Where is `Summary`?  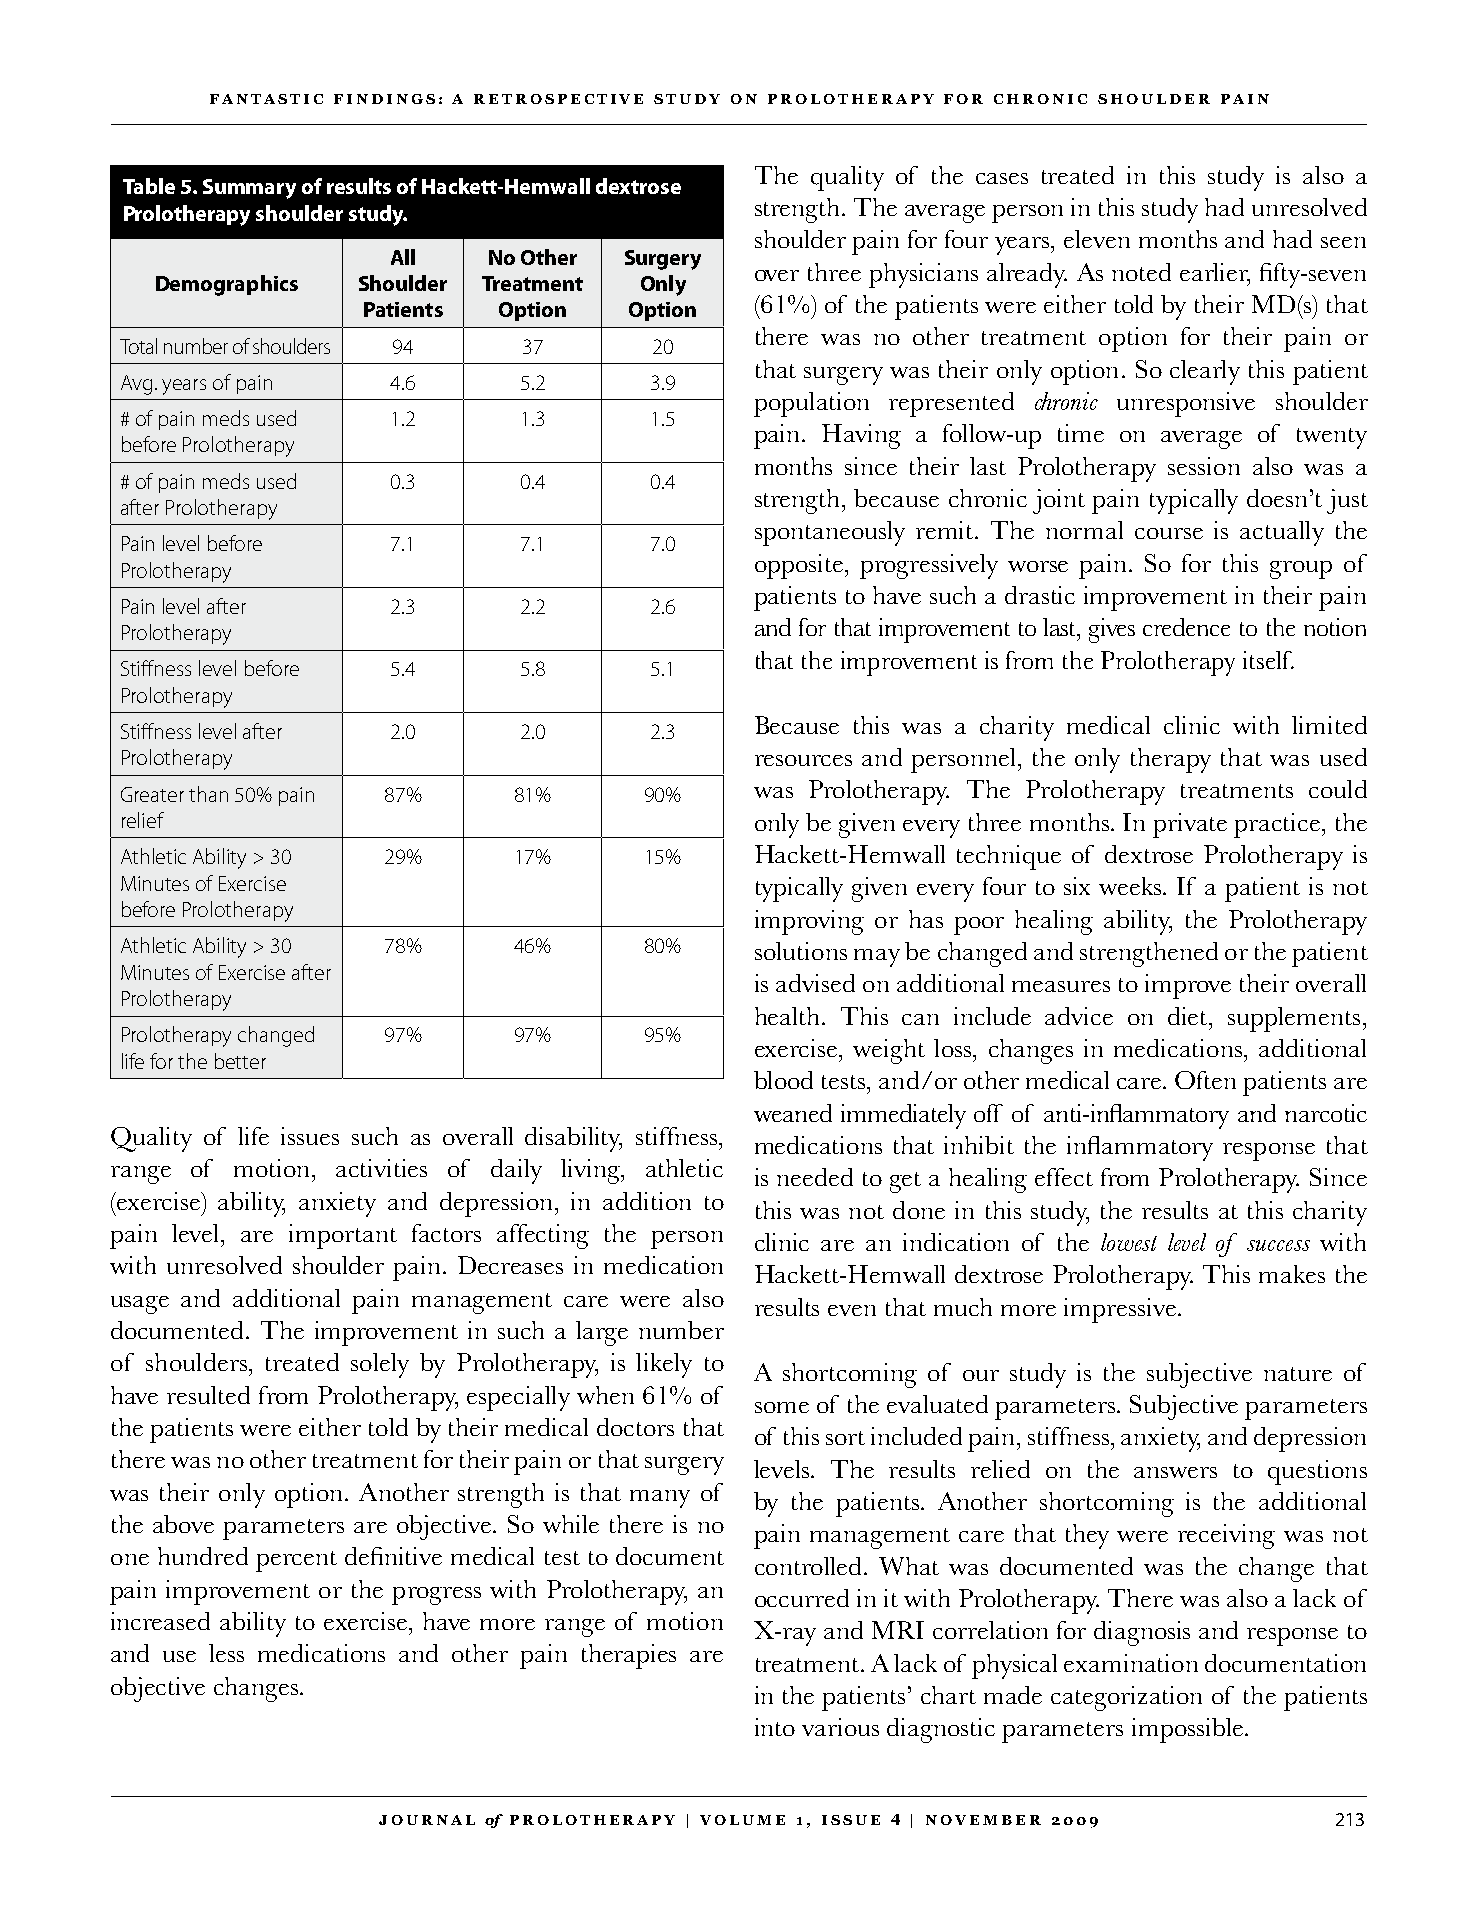 Summary is located at coordinates (249, 189).
